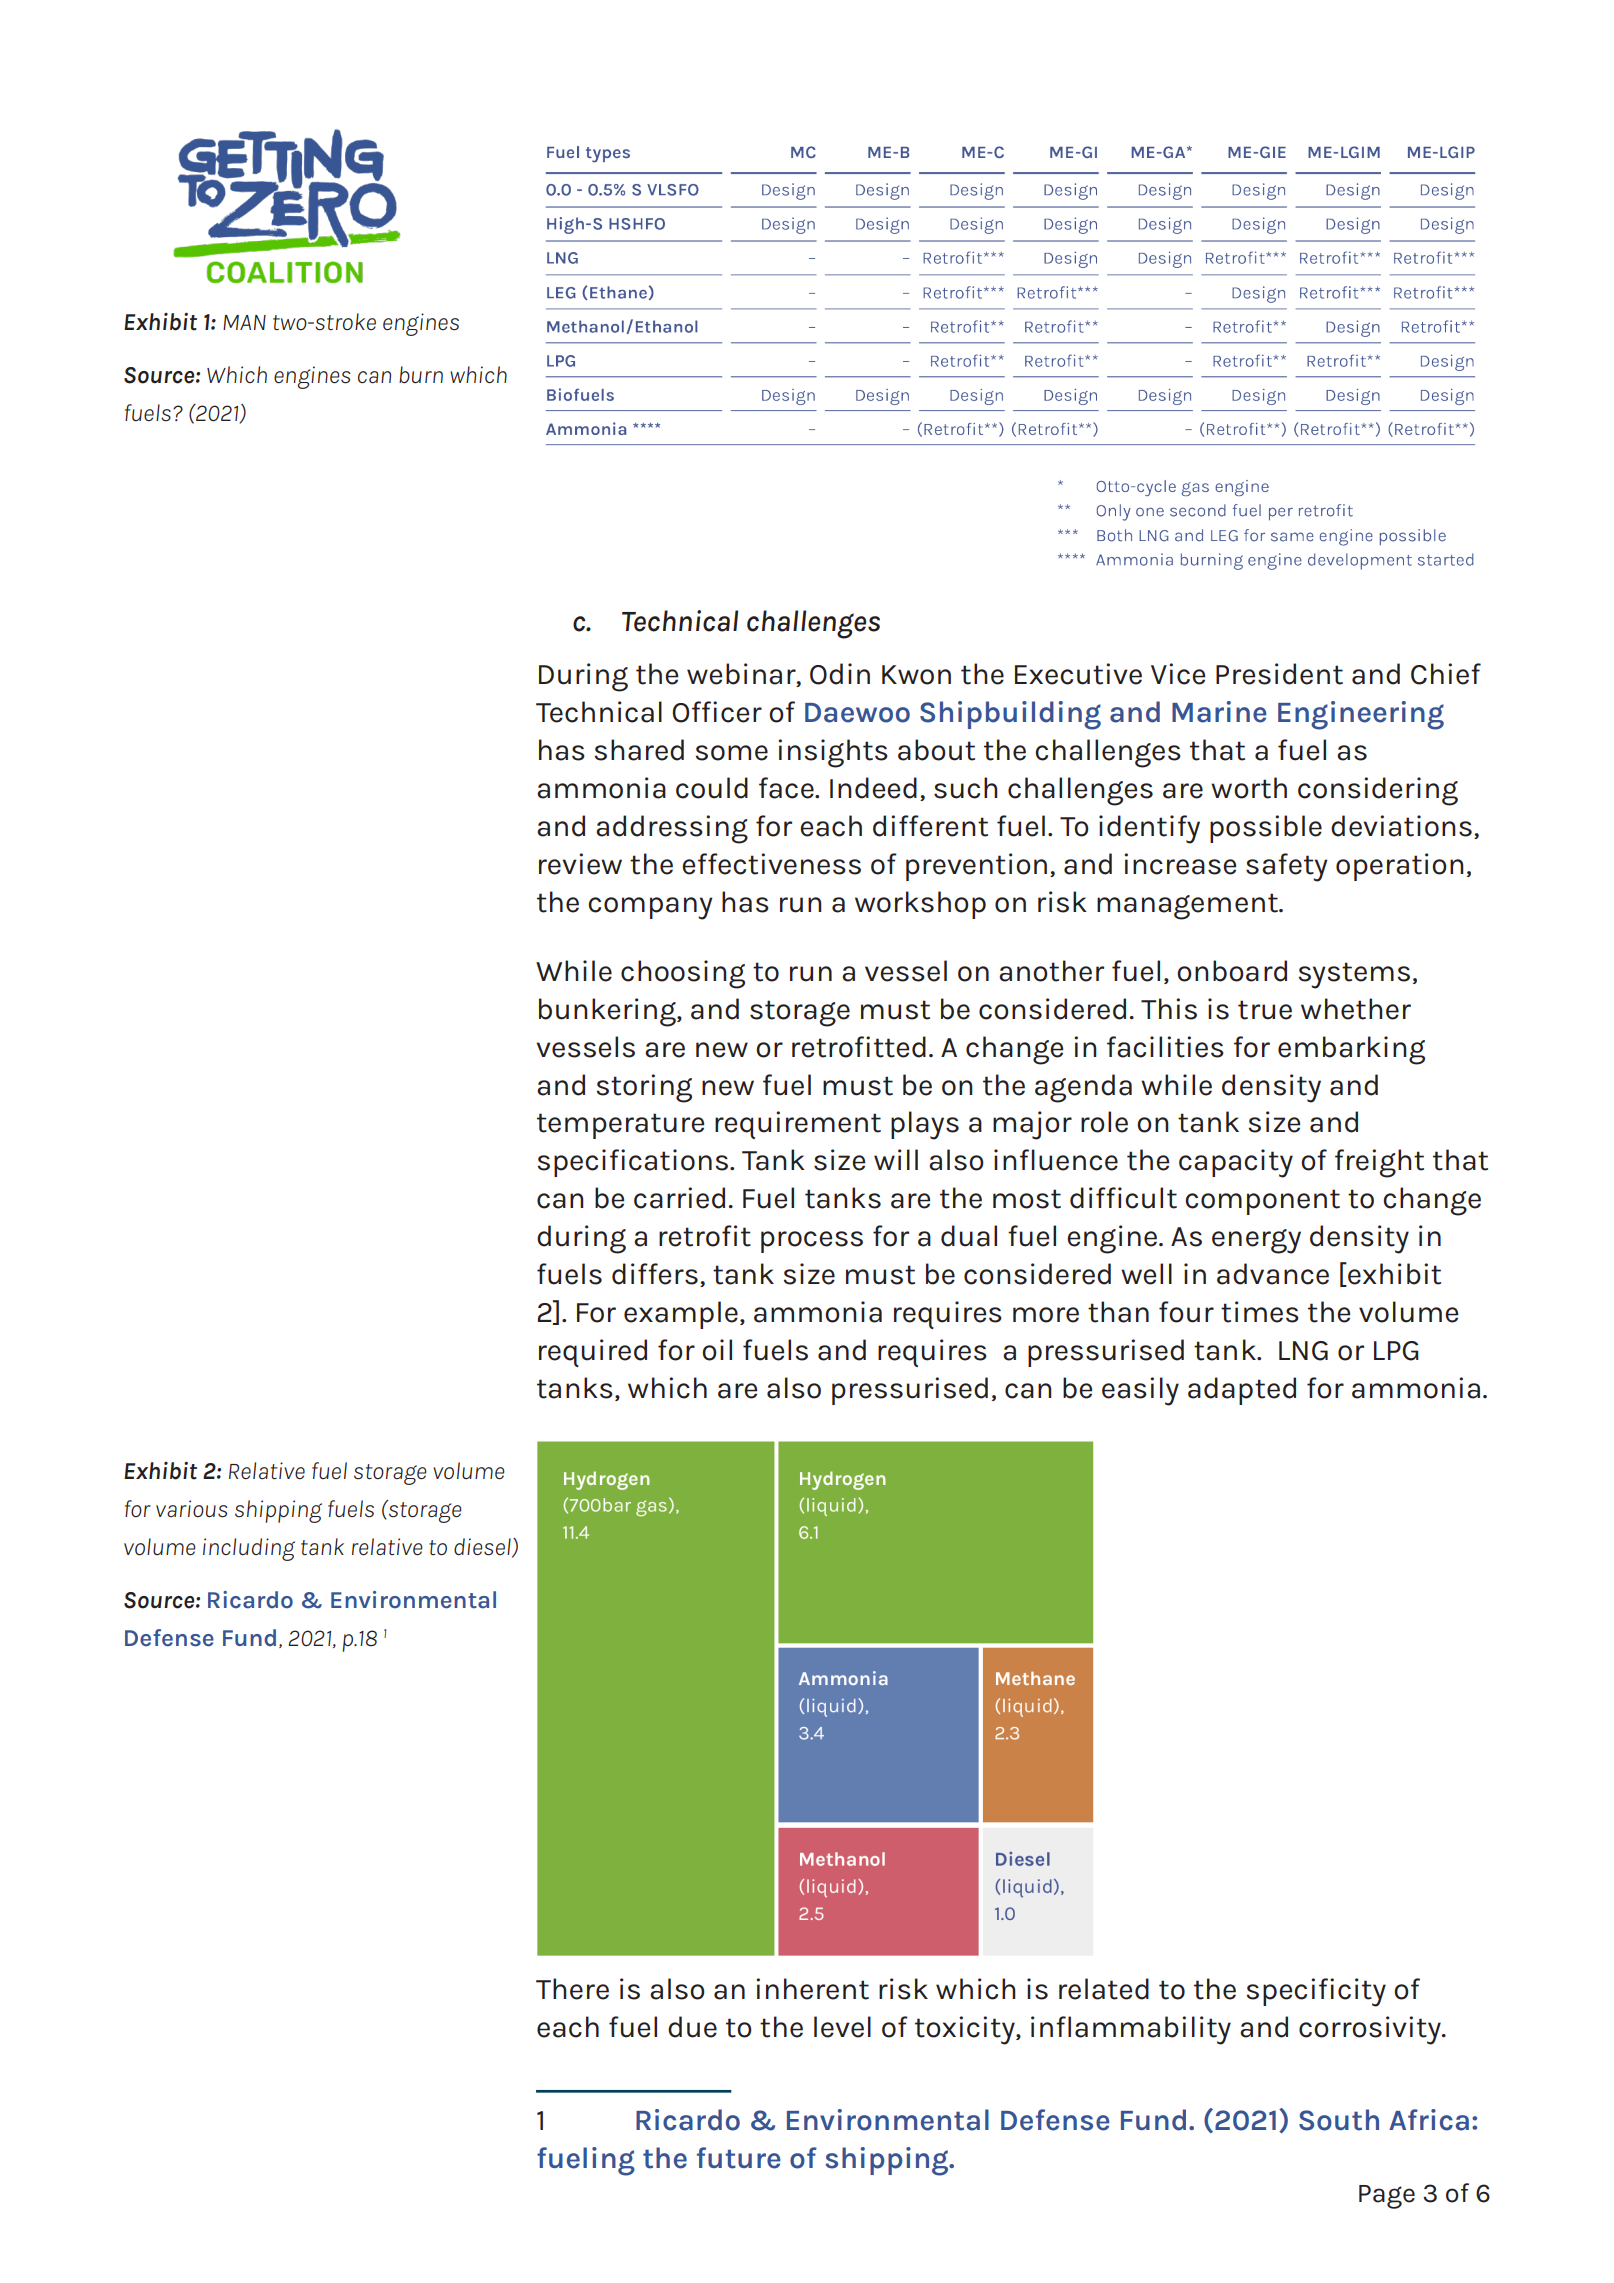 Image resolution: width=1614 pixels, height=2283 pixels. Describe the element at coordinates (572, 1989) in the screenshot. I see `There` at that location.
